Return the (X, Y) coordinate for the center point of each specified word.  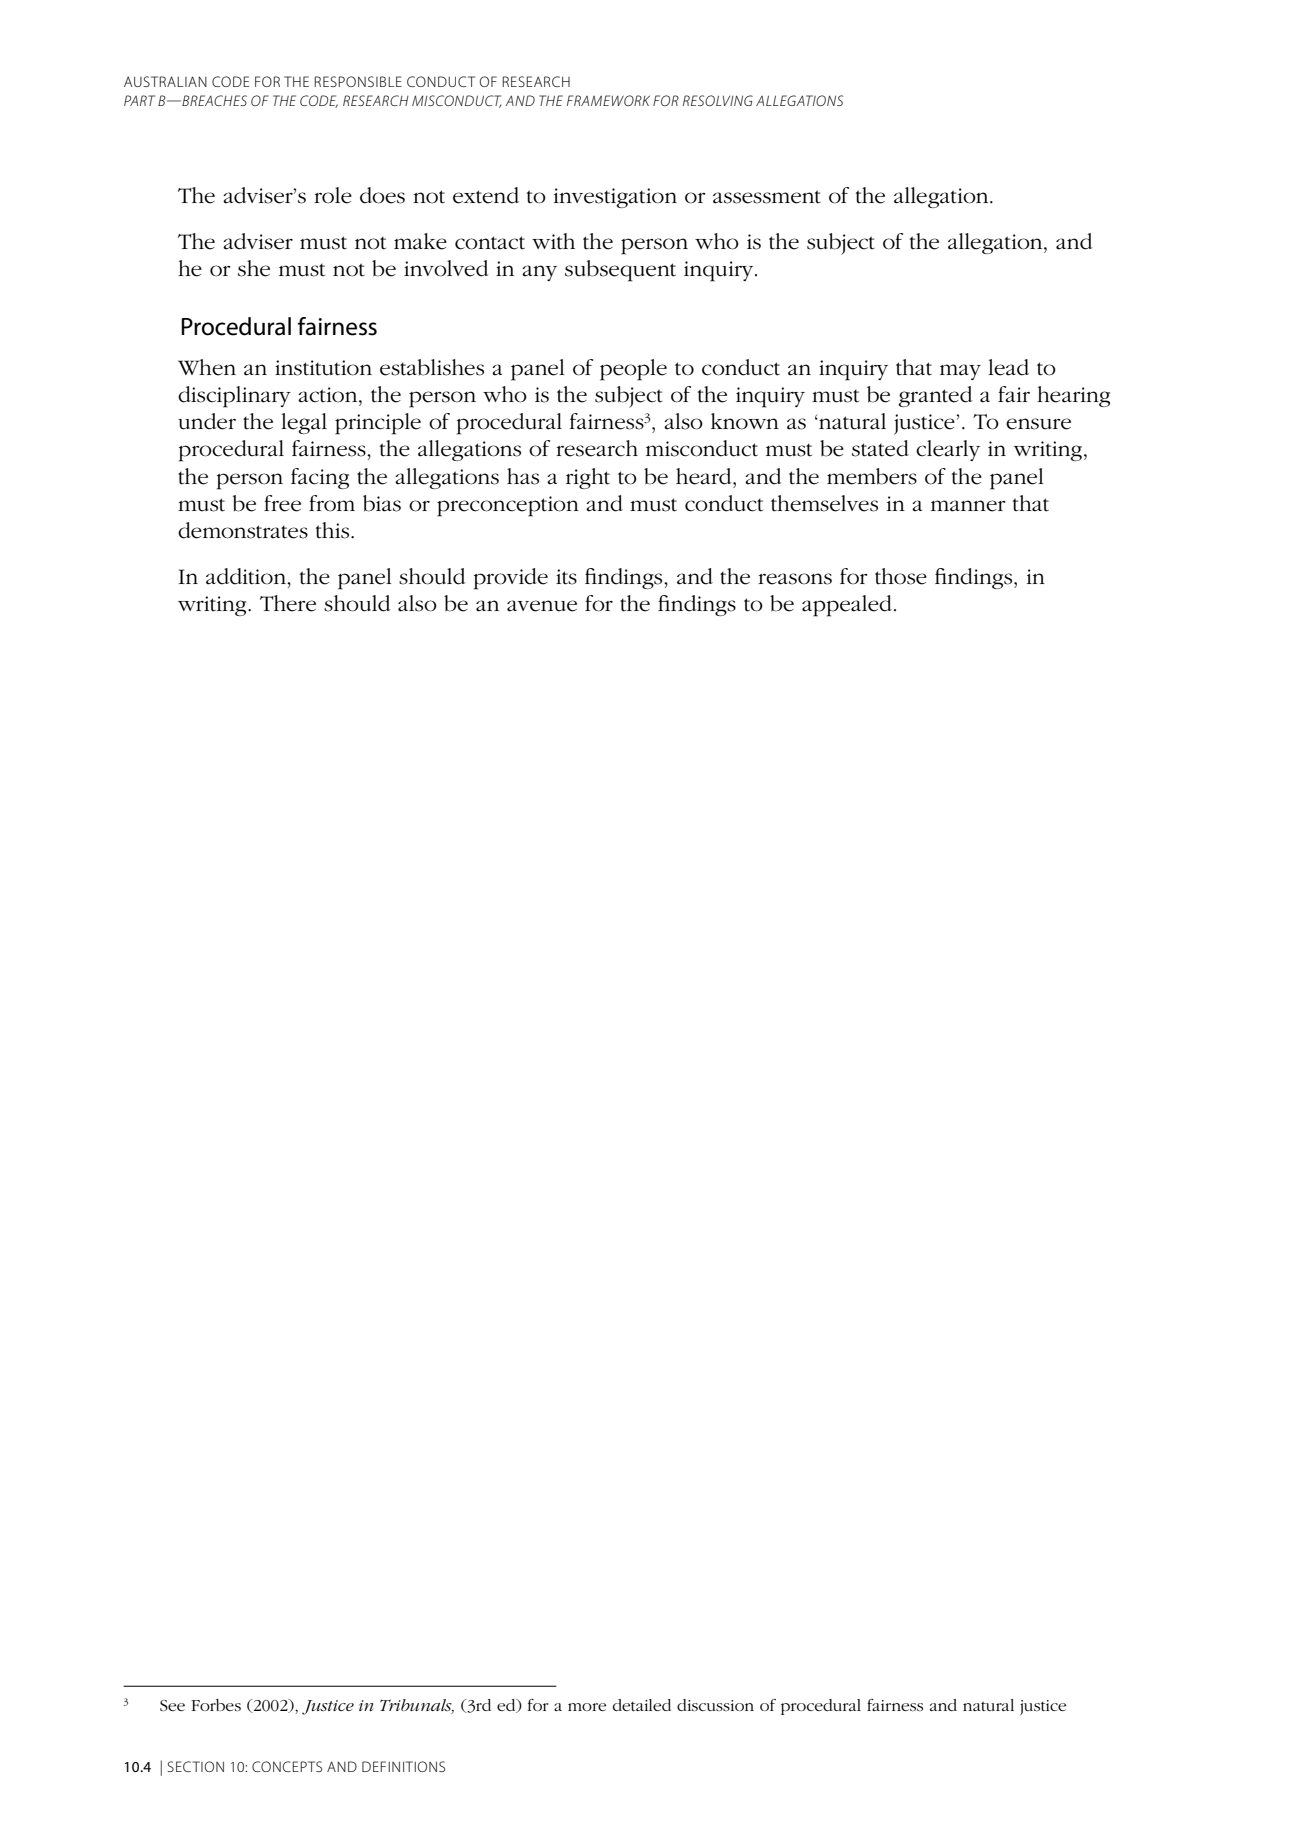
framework (608, 100)
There (288, 603)
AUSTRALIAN (165, 81)
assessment (767, 197)
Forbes (216, 1705)
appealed (847, 606)
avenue (542, 606)
